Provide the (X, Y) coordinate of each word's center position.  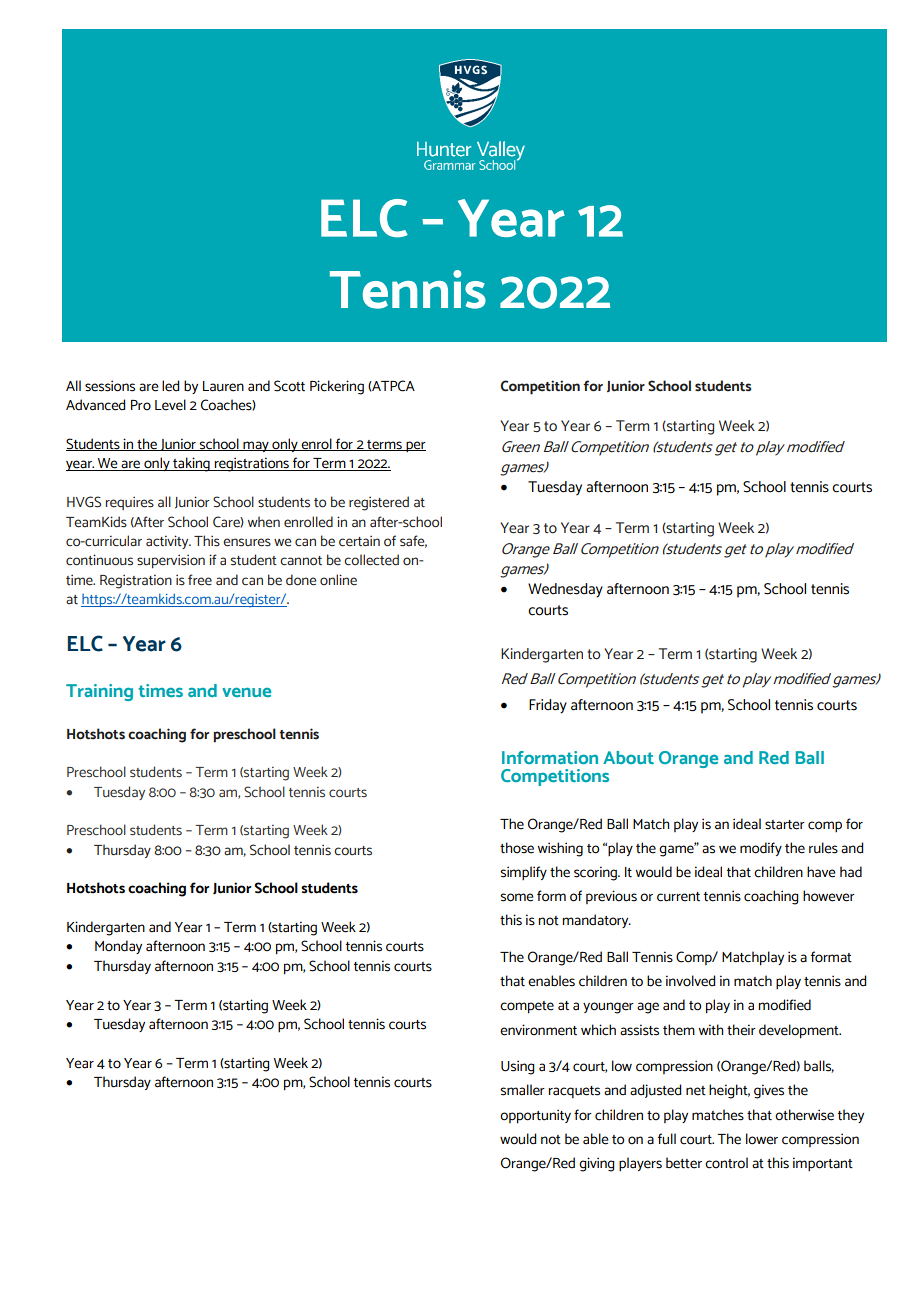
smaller (522, 1090)
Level (170, 405)
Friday (548, 706)
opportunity (535, 1116)
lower (762, 1139)
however (829, 896)
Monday (118, 947)
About (628, 757)
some (517, 897)
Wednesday (565, 590)
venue (246, 692)
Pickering (337, 387)
